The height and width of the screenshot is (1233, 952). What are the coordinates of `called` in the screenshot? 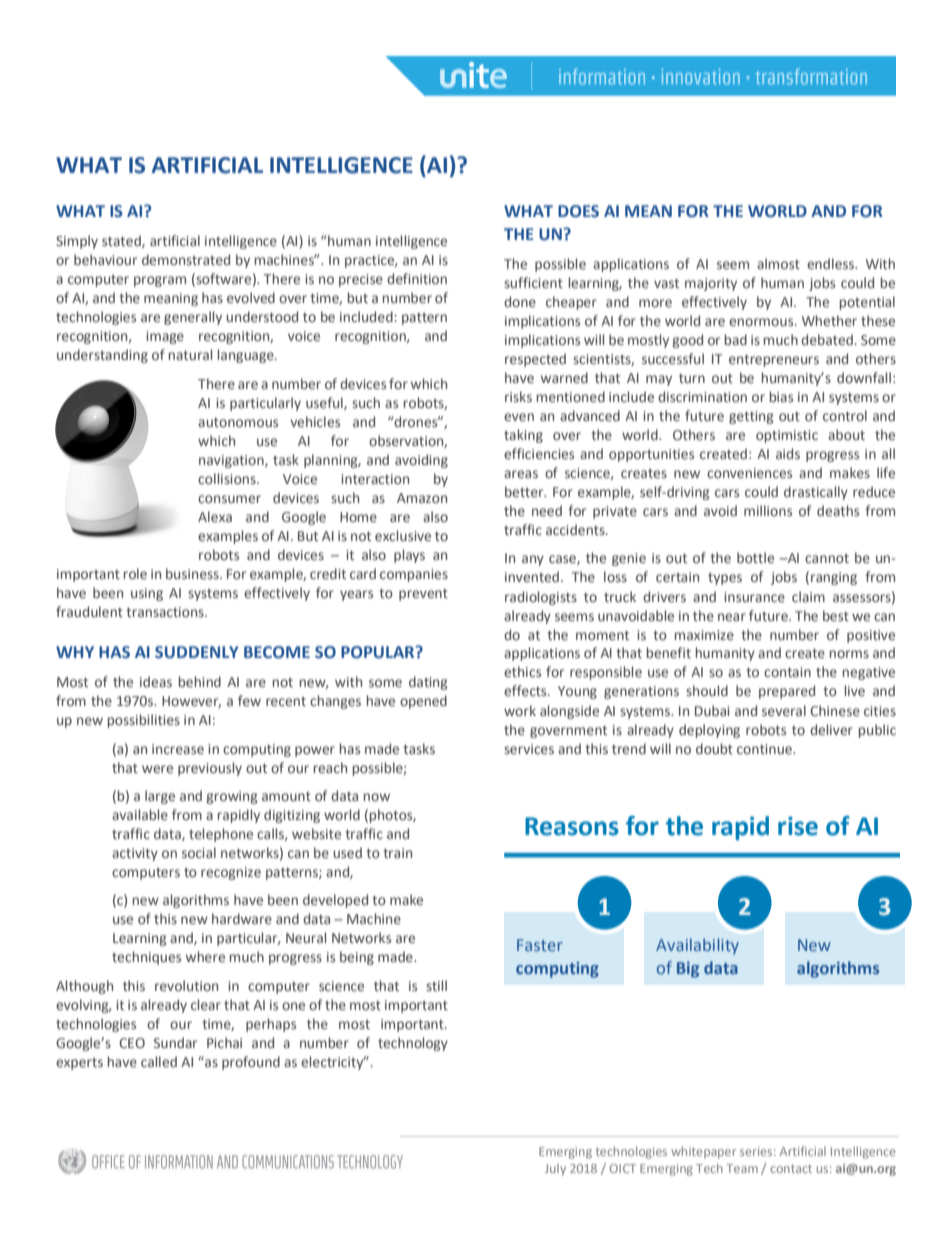 It's located at (159, 1061).
